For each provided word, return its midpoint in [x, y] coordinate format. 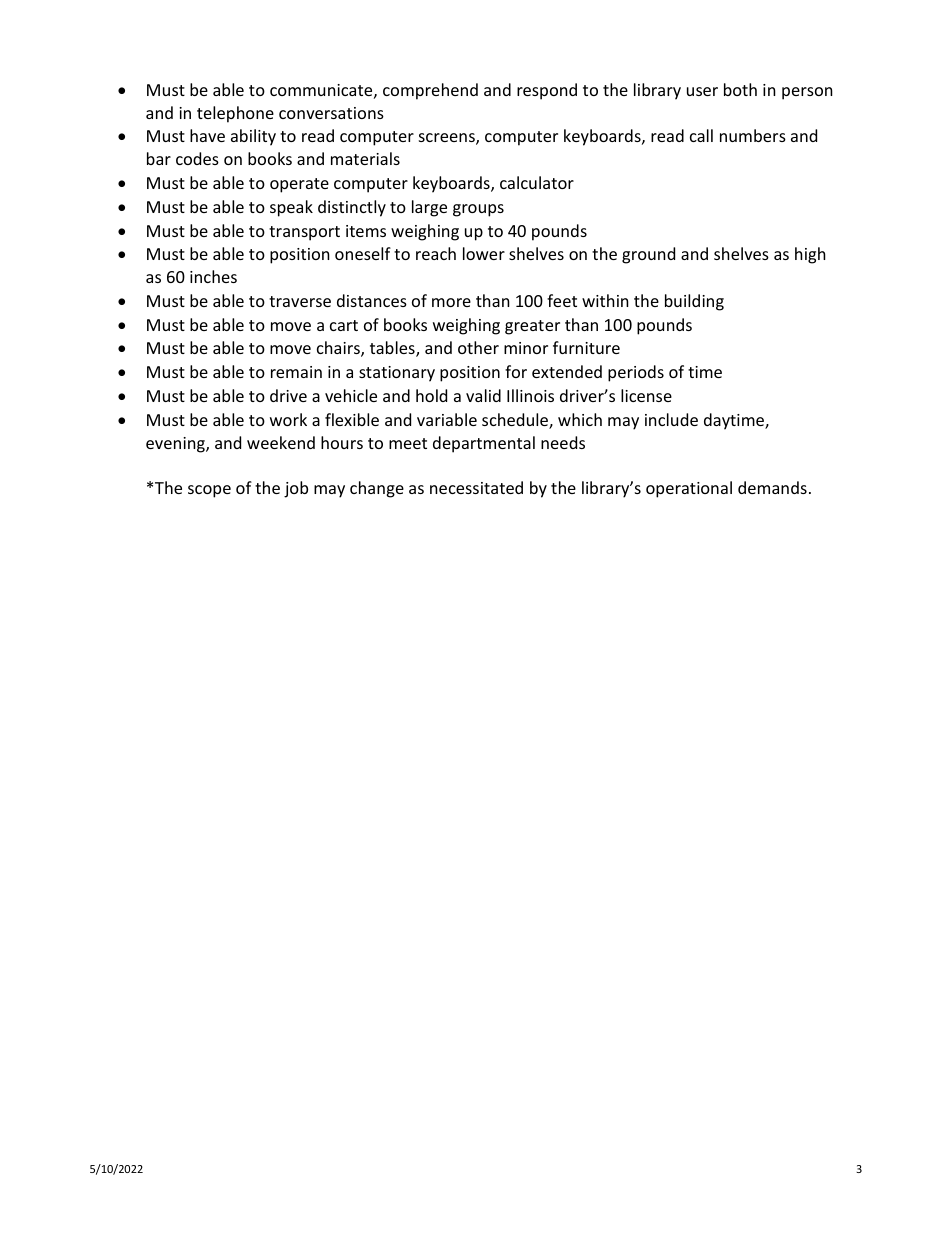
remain [296, 372]
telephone [235, 114]
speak [291, 208]
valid [483, 395]
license [646, 395]
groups [478, 210]
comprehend [430, 91]
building [694, 302]
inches [213, 276]
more [451, 302]
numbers [753, 135]
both [740, 89]
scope [209, 491]
